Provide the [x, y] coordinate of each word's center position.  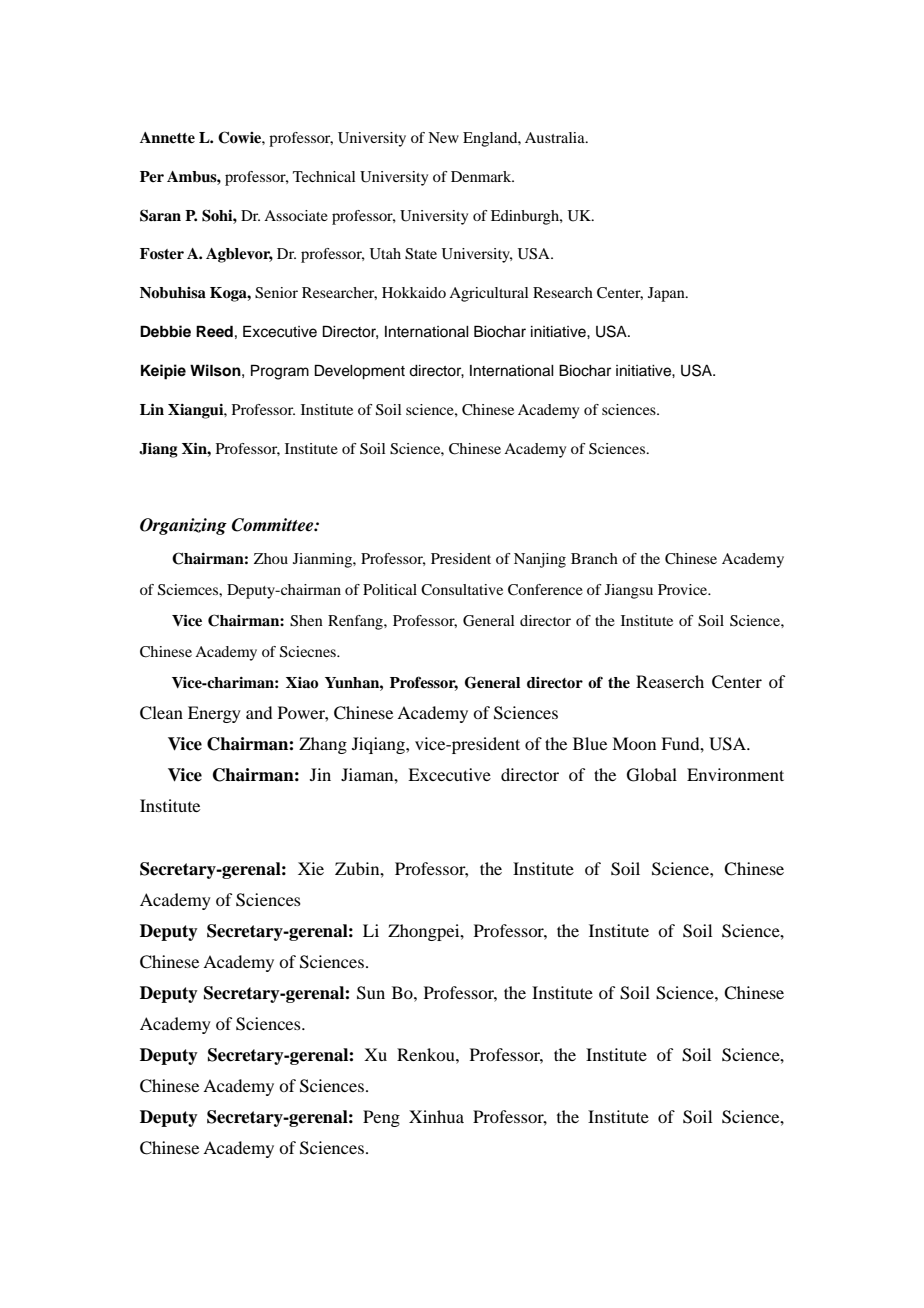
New [443, 137]
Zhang [323, 745]
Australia [556, 137]
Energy [214, 714]
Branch [594, 558]
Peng [381, 1118]
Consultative [462, 590]
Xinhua [436, 1116]
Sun [371, 993]
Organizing [183, 526]
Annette [167, 138]
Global [652, 775]
